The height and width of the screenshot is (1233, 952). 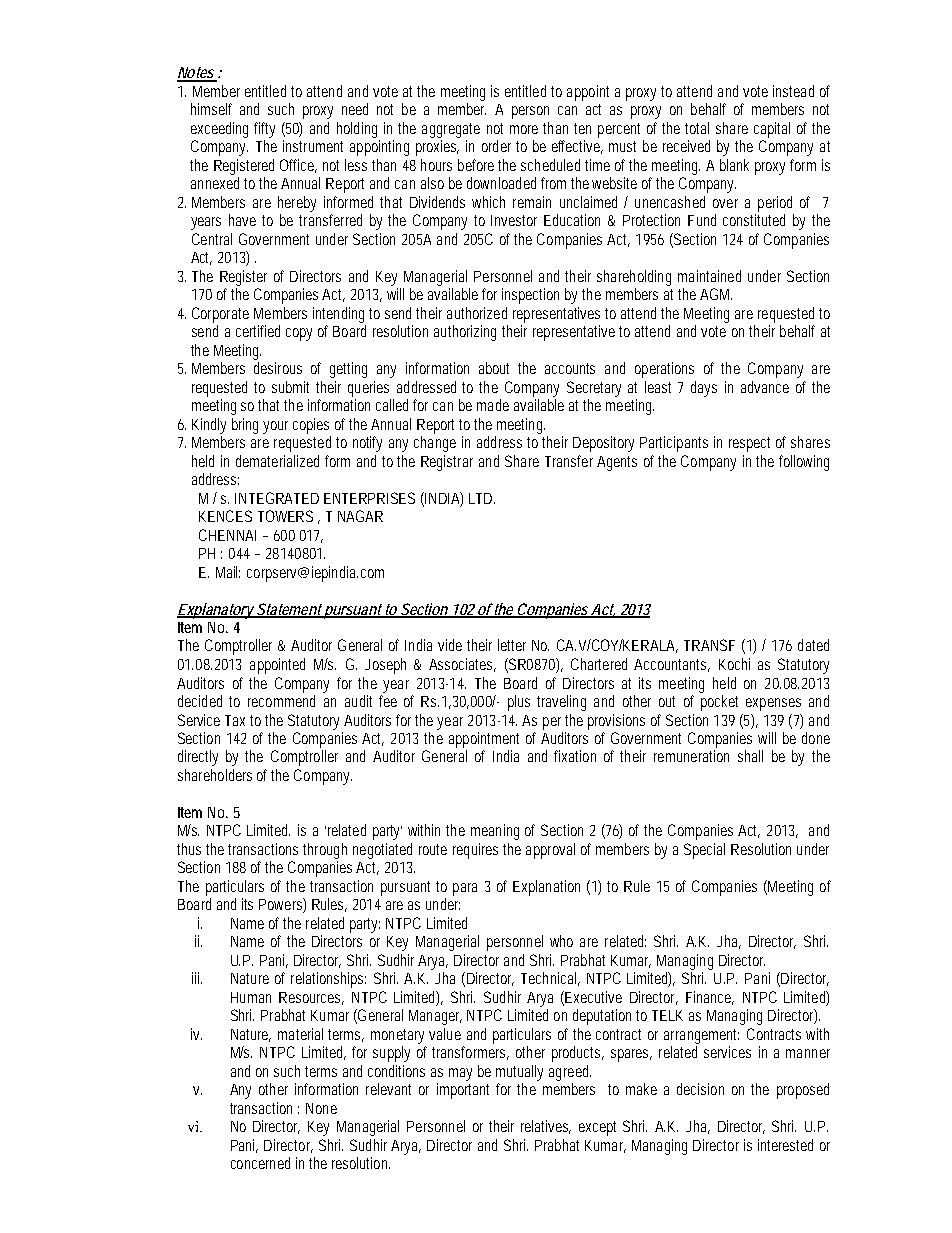 I want to click on letter, so click(x=512, y=645).
